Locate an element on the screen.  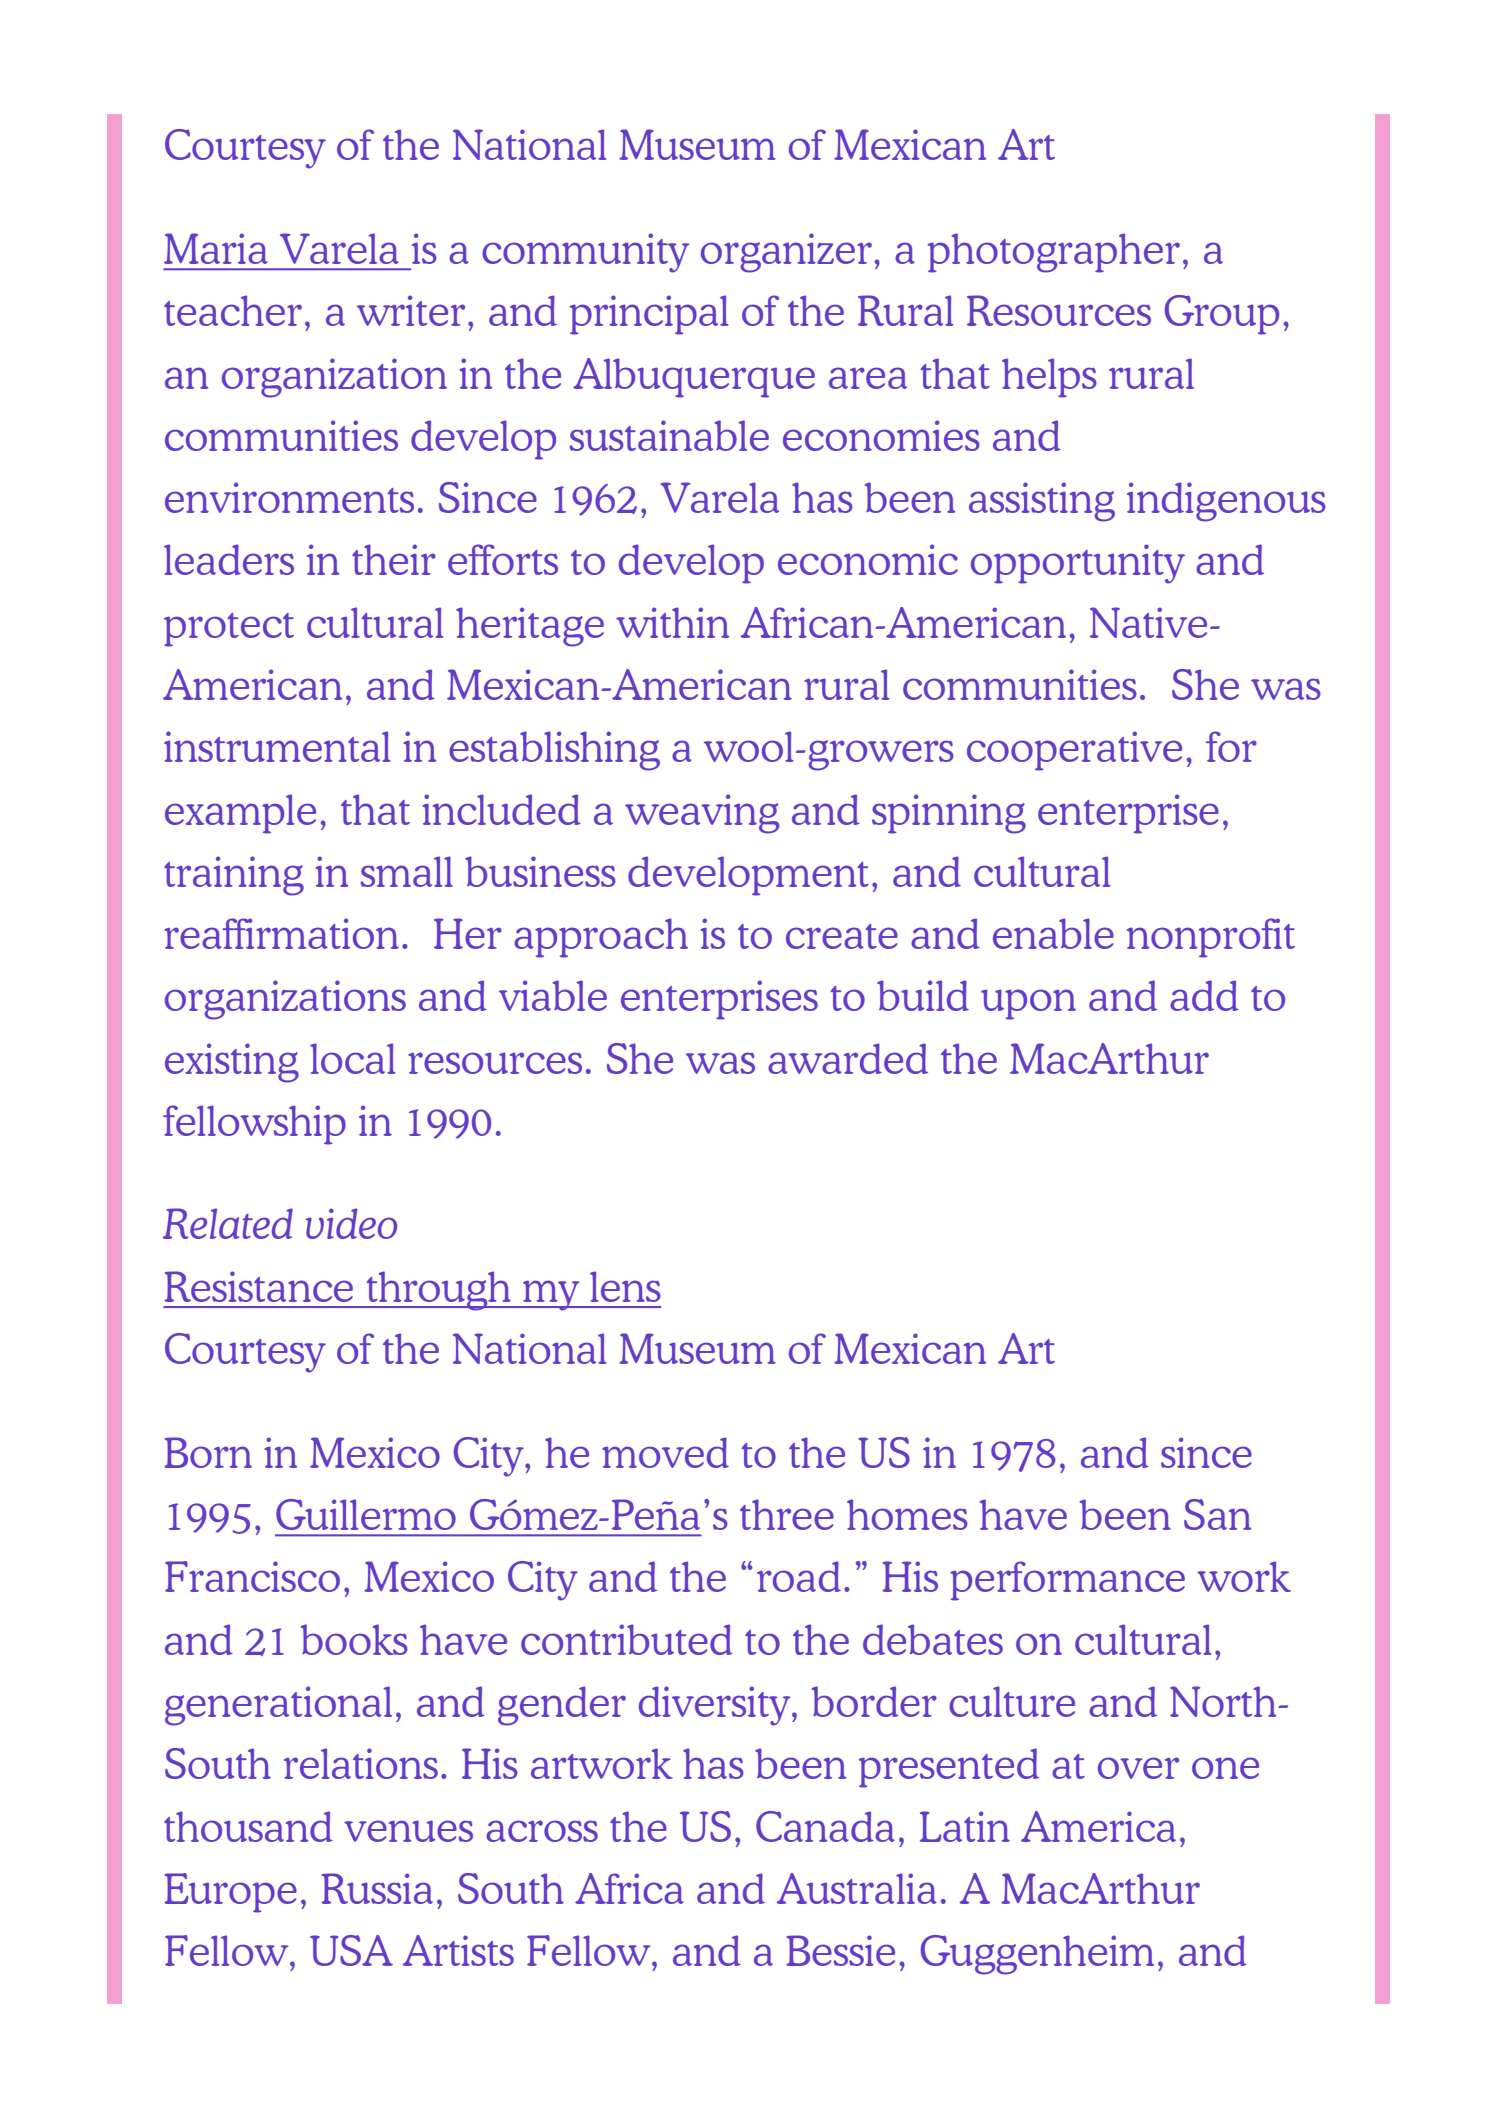
local is located at coordinates (353, 1058).
